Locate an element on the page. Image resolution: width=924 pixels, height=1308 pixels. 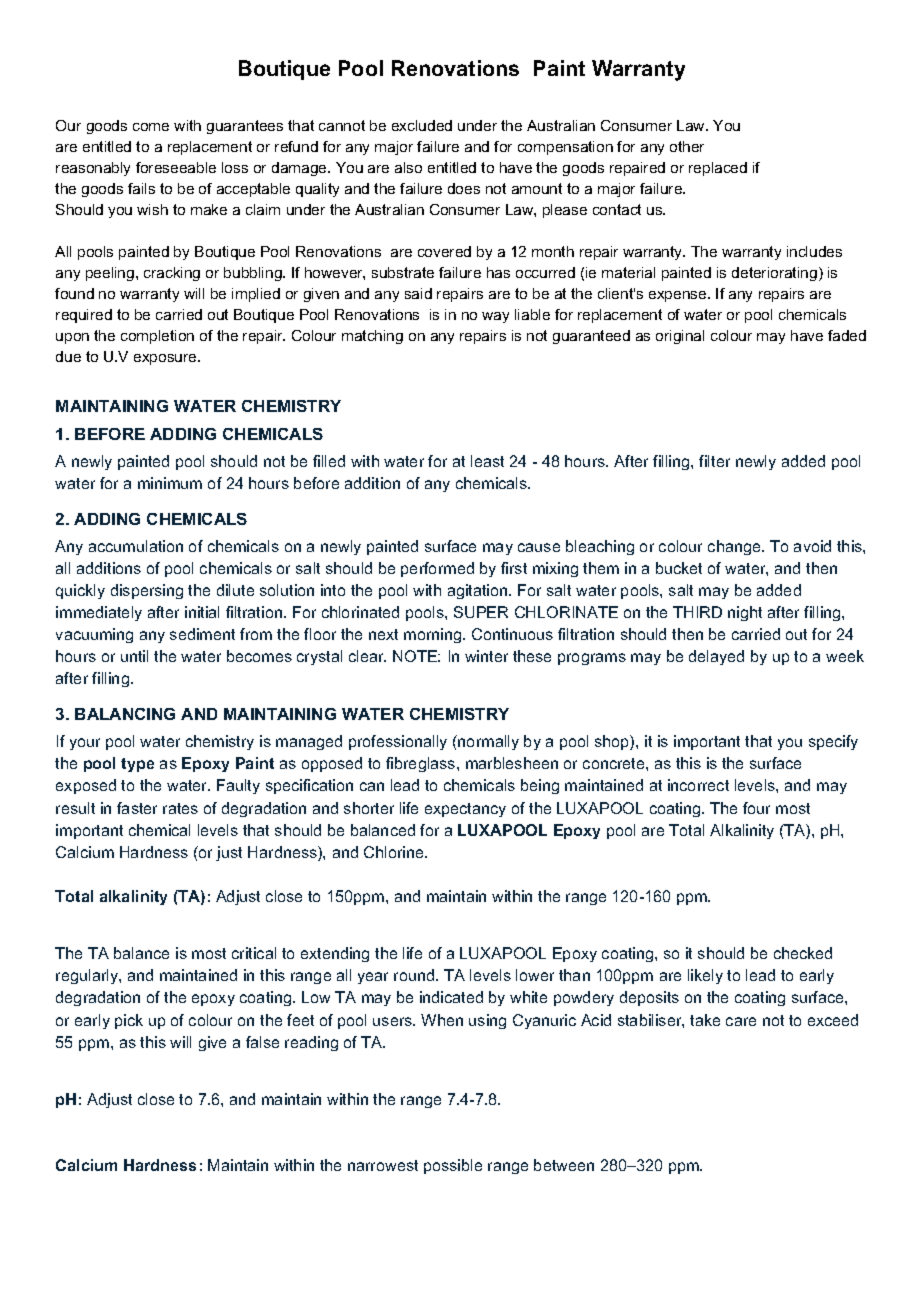
exposure is located at coordinates (166, 359).
